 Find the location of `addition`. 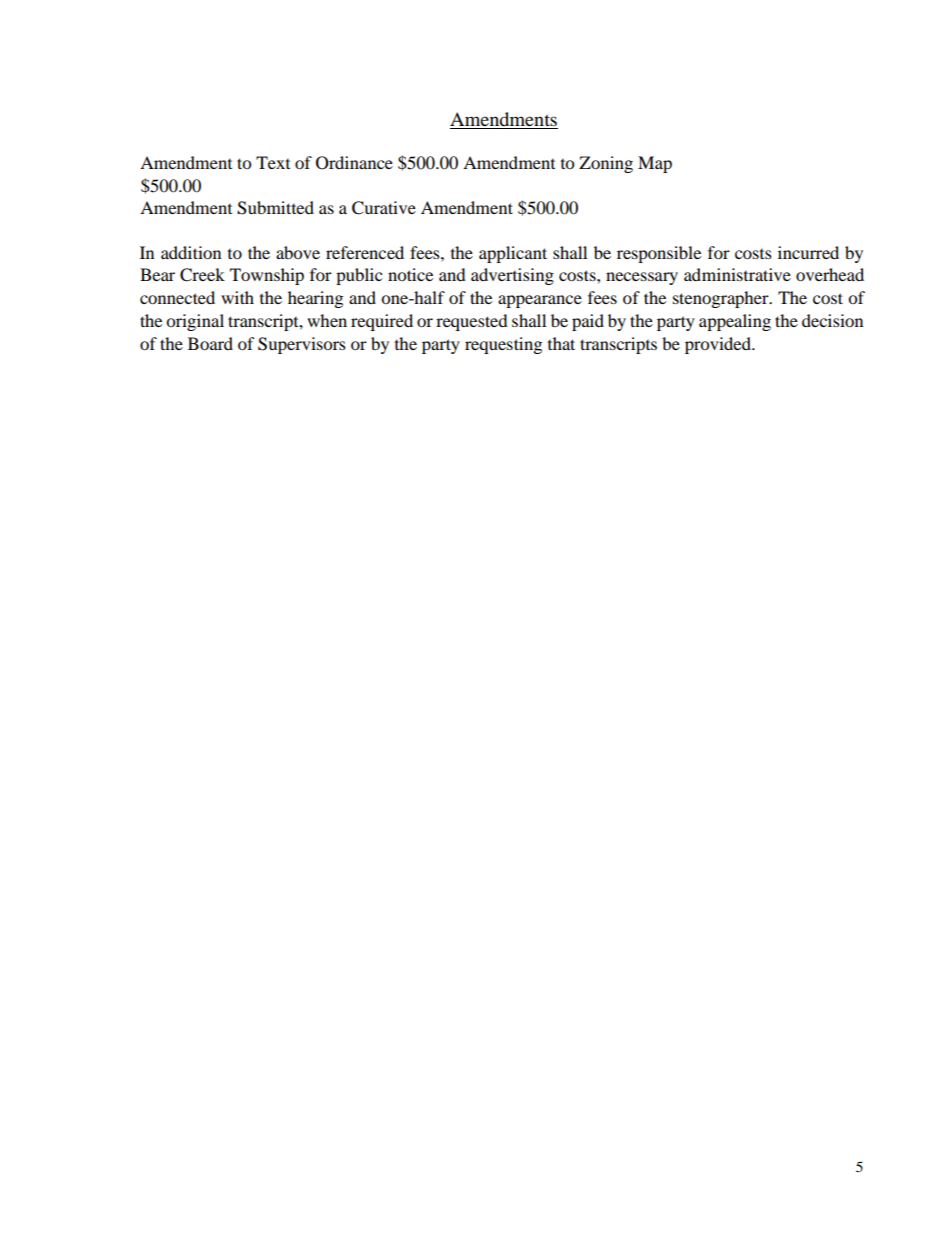

addition is located at coordinates (191, 252).
